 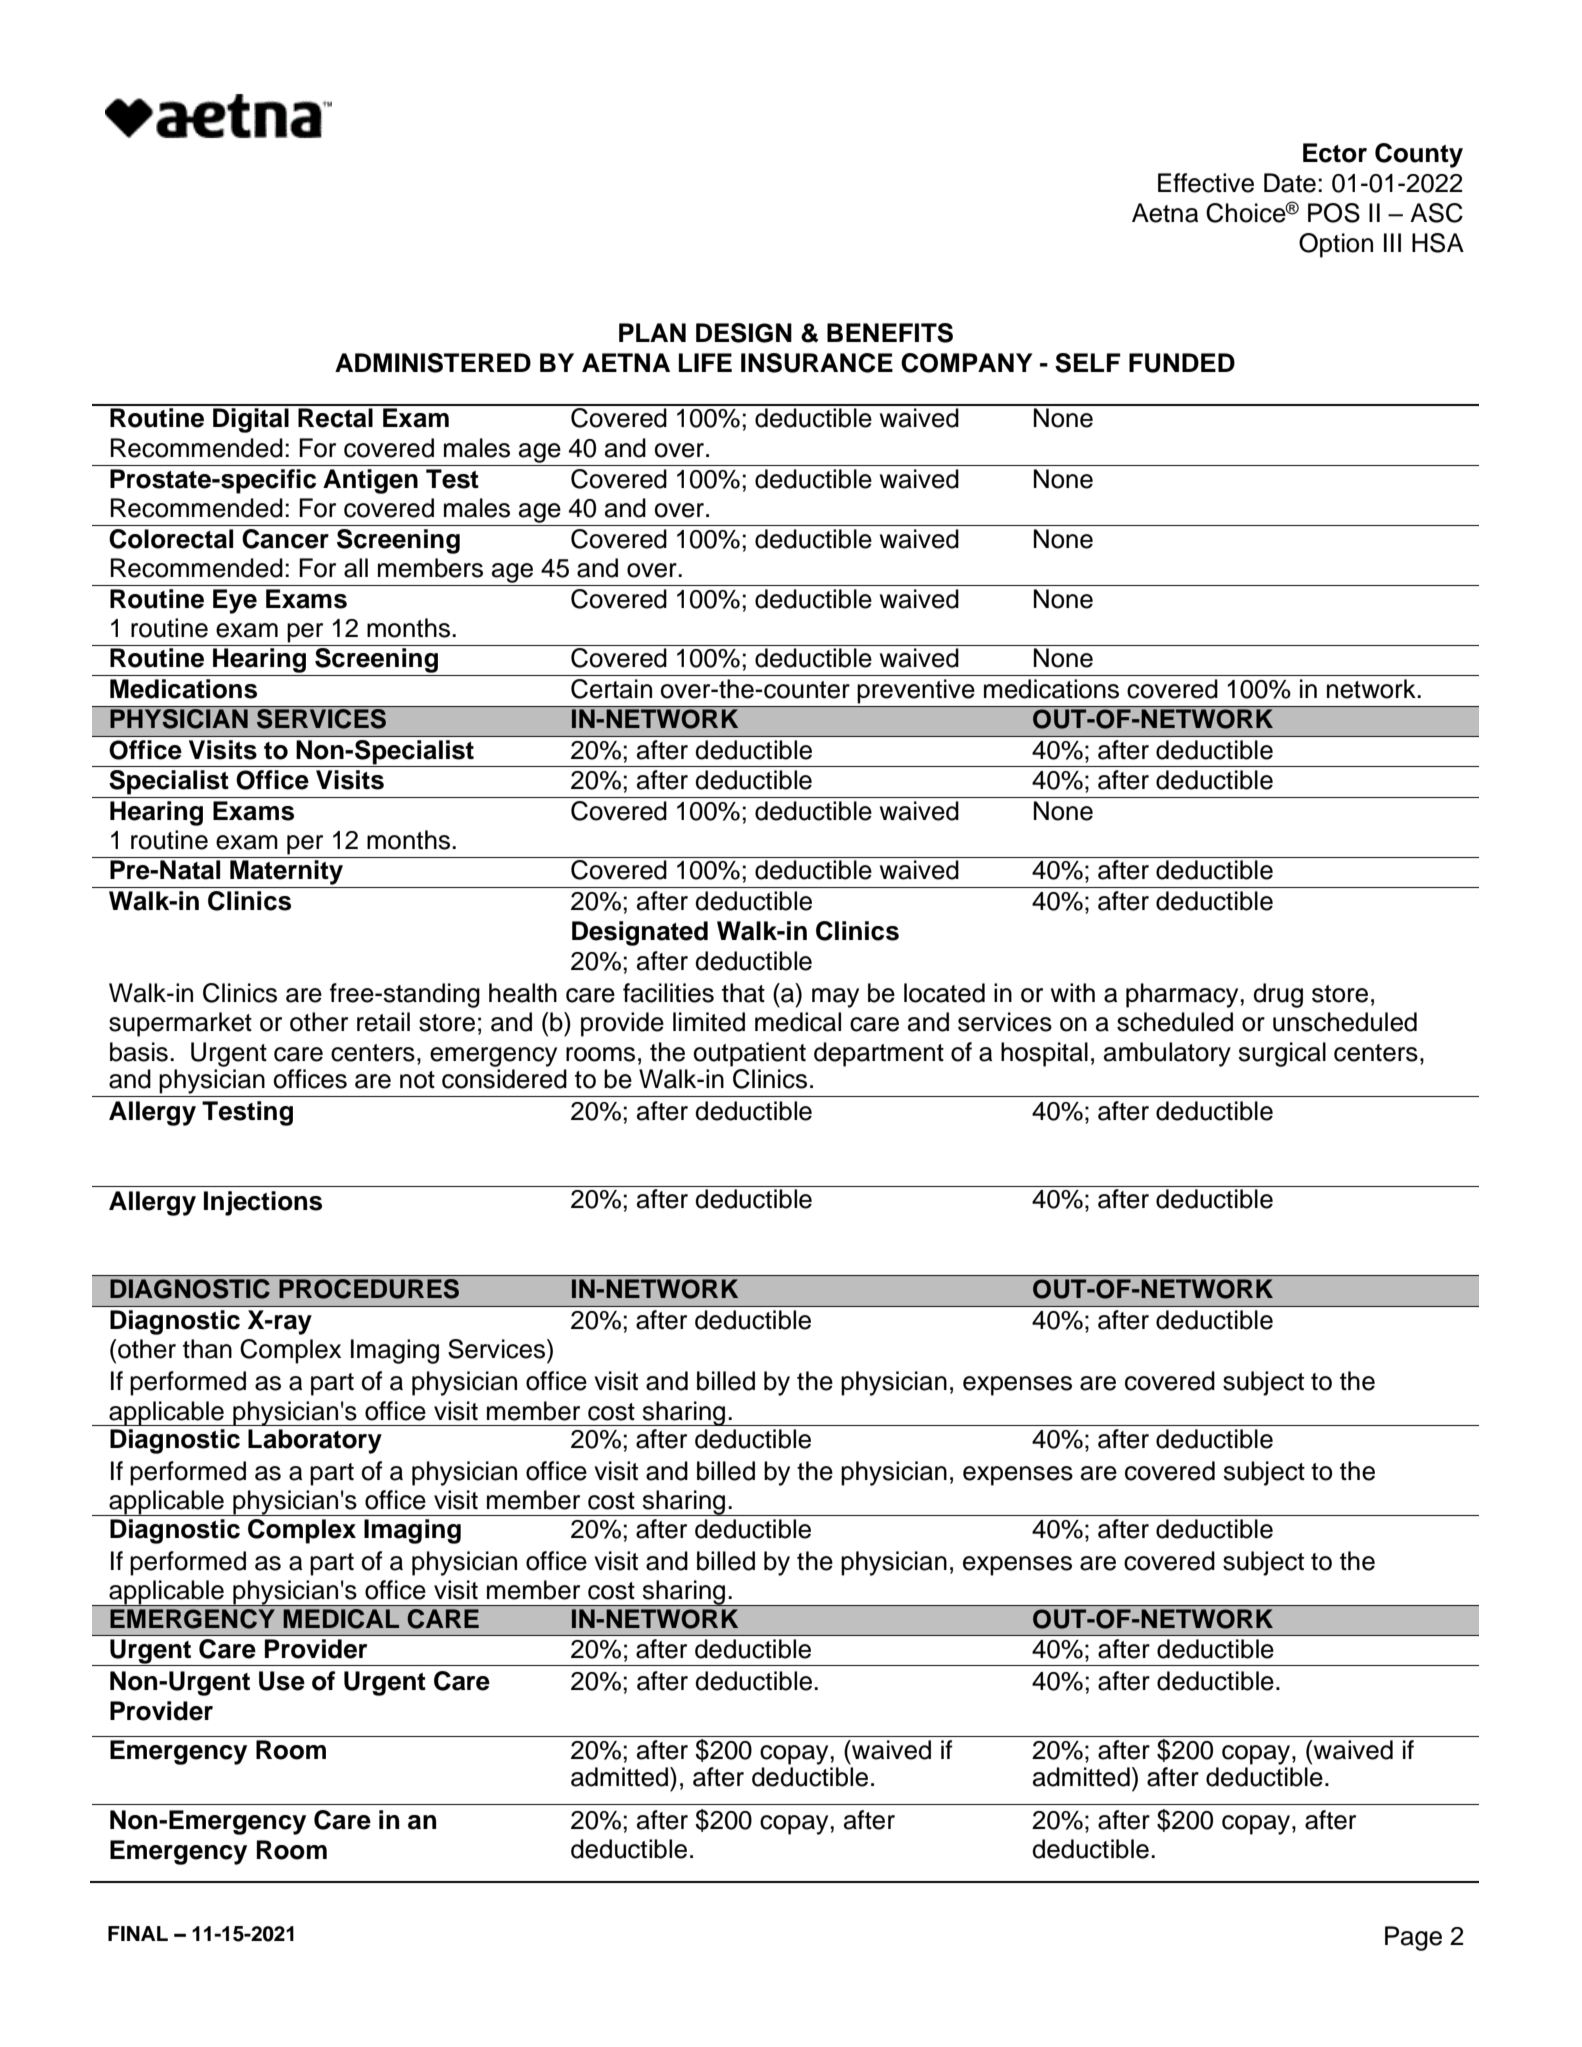 What do you see at coordinates (383, 1022) in the screenshot?
I see `retail` at bounding box center [383, 1022].
